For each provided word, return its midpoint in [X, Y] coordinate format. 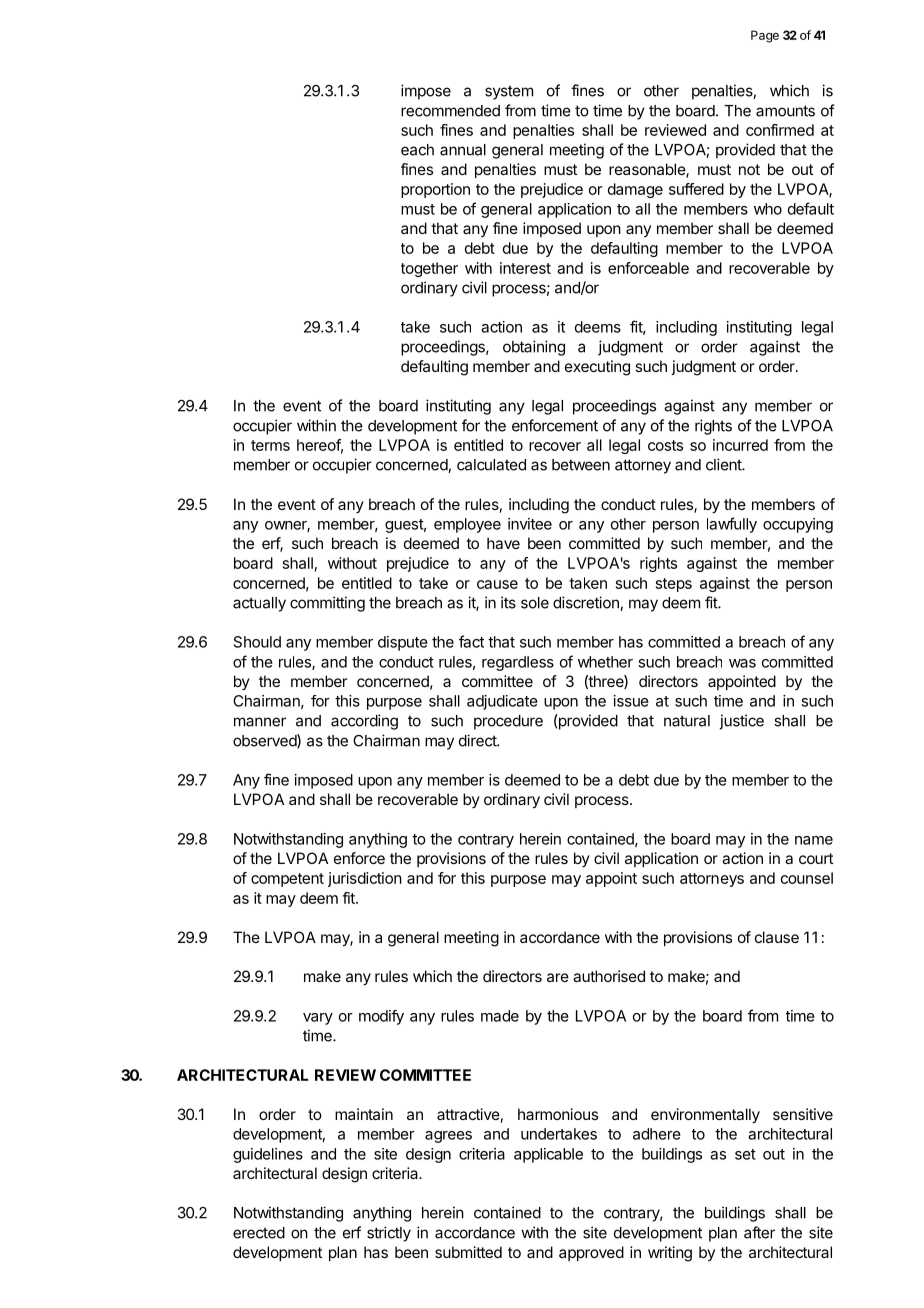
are [558, 977]
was [742, 663]
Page [765, 36]
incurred [740, 445]
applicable [548, 1155]
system [509, 92]
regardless [518, 663]
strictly [389, 1234]
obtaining [534, 348]
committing [327, 604]
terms [270, 445]
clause [777, 937]
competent [287, 880]
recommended [450, 111]
